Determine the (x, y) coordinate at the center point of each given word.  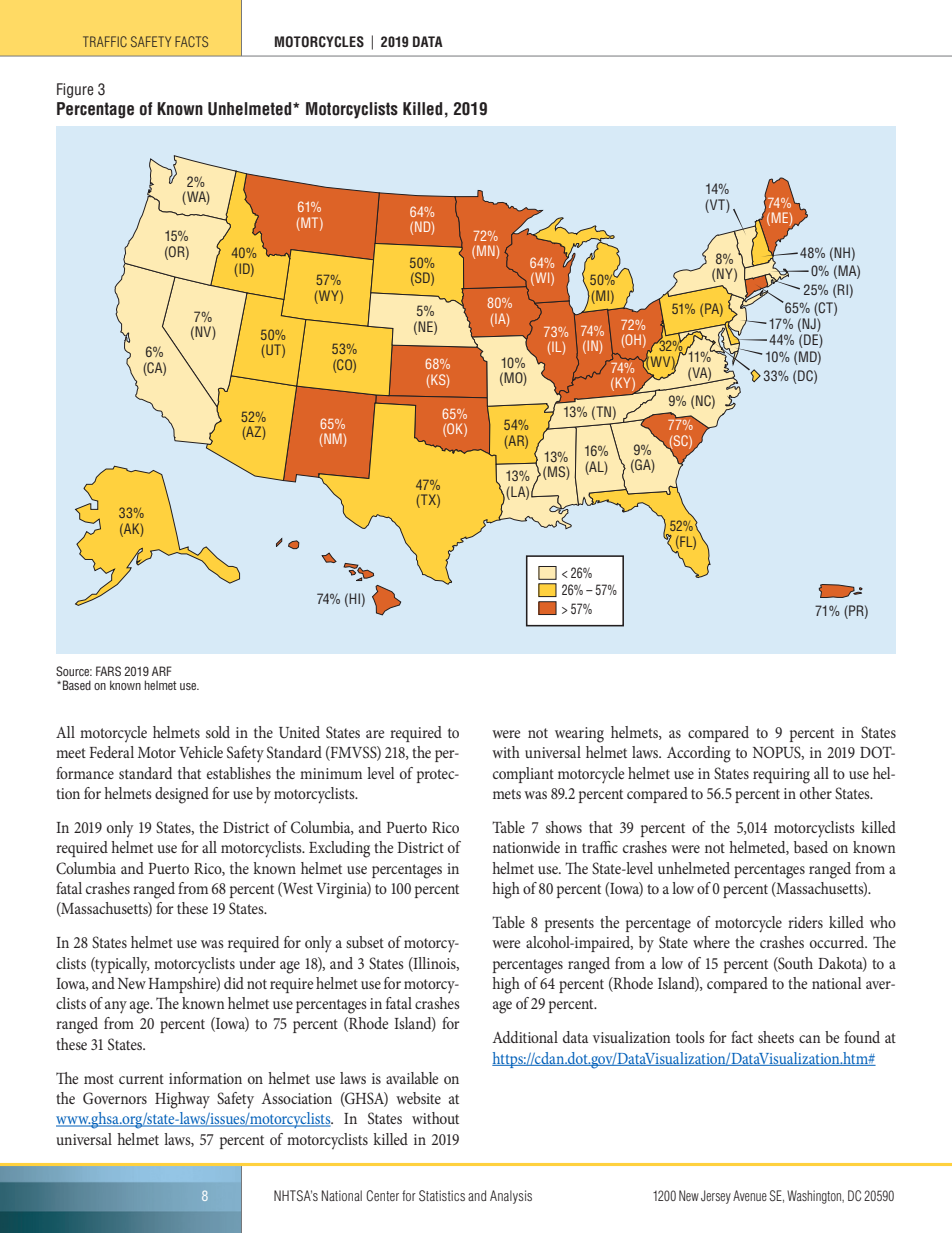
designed (182, 795)
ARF (162, 671)
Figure (75, 90)
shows (564, 827)
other (816, 793)
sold (218, 732)
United (299, 732)
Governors (115, 1098)
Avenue (750, 1195)
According (699, 754)
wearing (579, 735)
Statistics (442, 1195)
